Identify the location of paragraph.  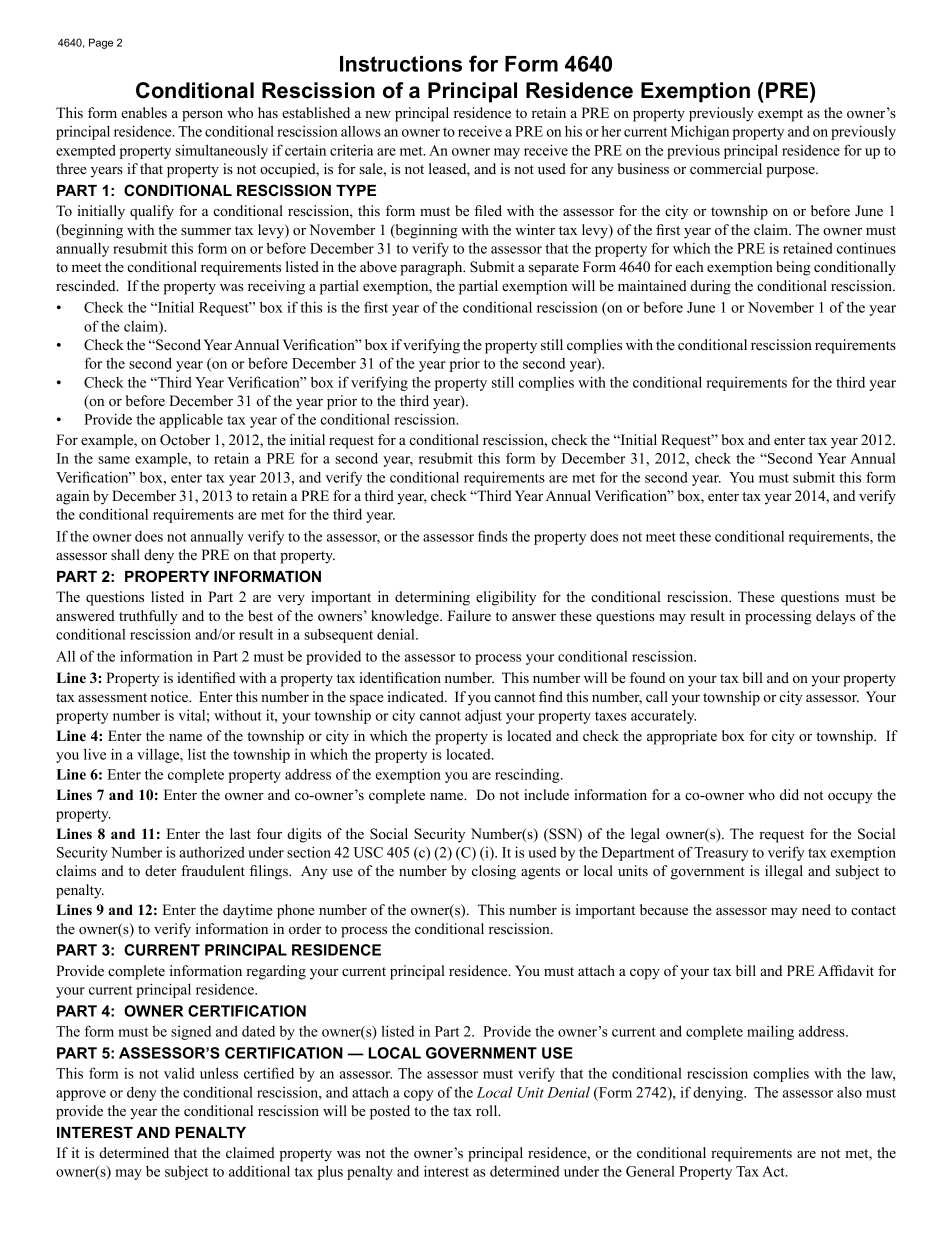
(432, 268).
